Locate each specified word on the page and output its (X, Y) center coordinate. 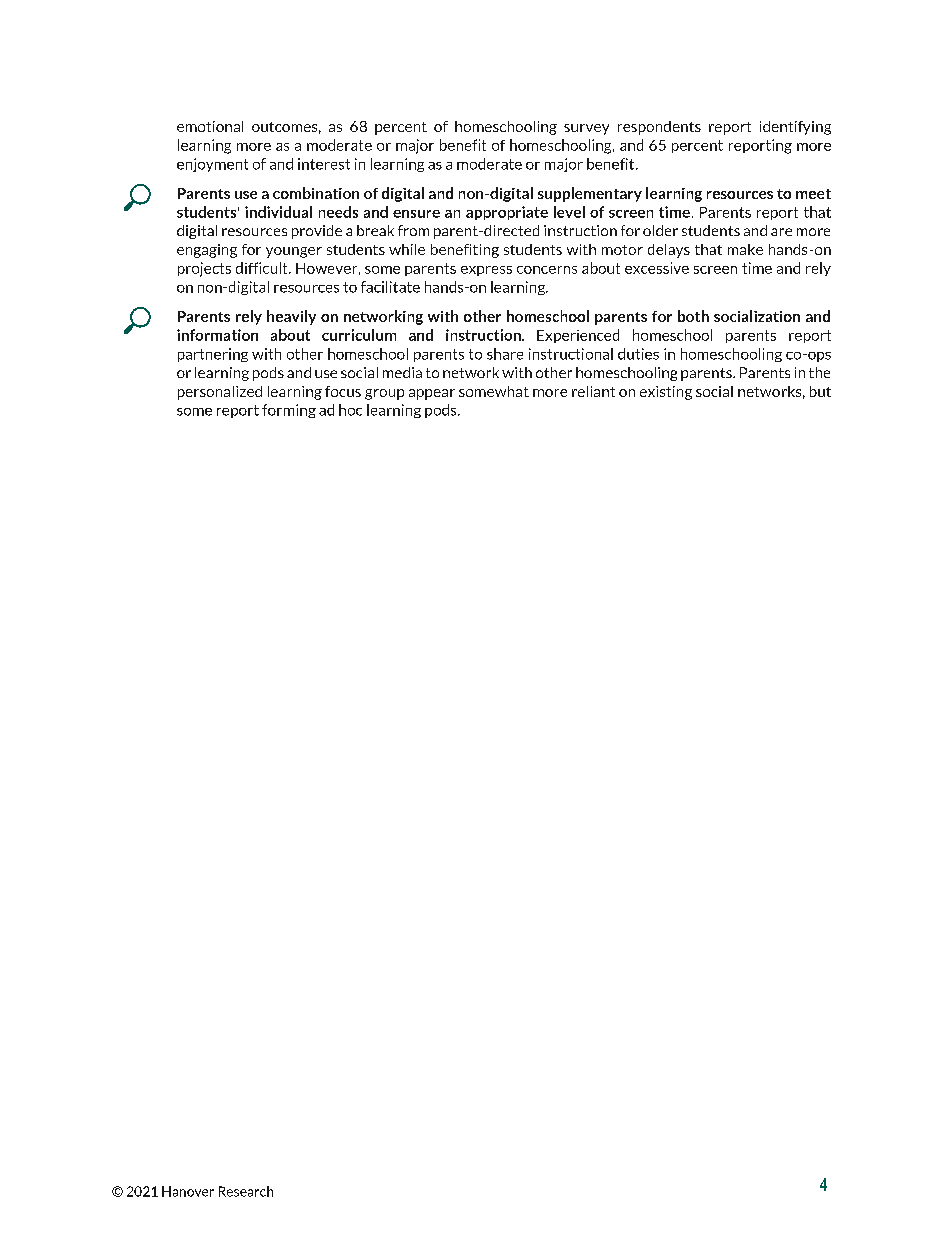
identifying (795, 128)
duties (638, 354)
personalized (220, 393)
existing (666, 393)
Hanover (188, 1191)
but (820, 391)
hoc (350, 410)
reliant (593, 391)
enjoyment (212, 165)
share (505, 354)
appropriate (507, 213)
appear (432, 394)
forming (289, 411)
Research (246, 1191)
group (384, 394)
